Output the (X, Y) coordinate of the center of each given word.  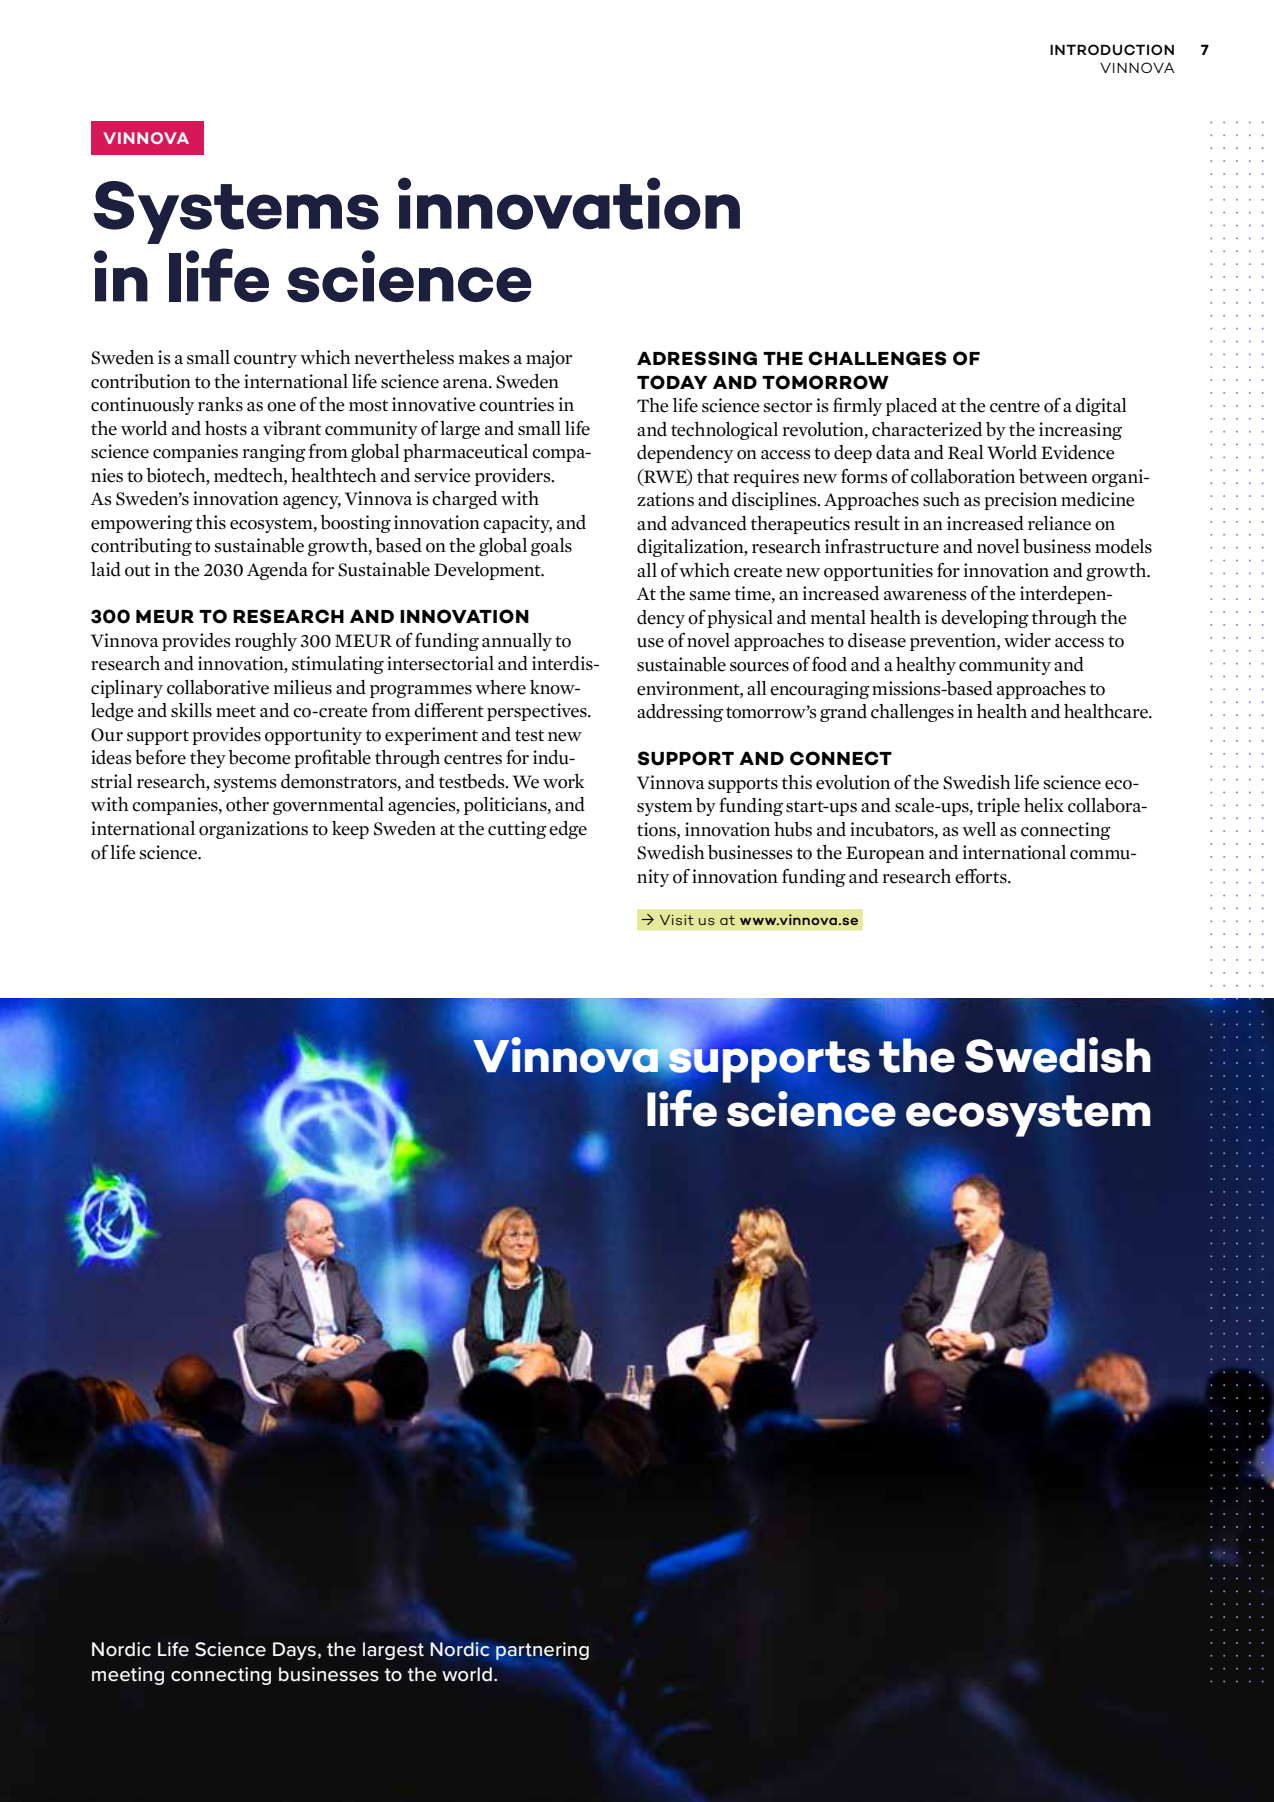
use (650, 643)
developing (985, 619)
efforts (982, 876)
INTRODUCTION (1112, 50)
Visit (677, 920)
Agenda (277, 571)
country (265, 360)
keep (350, 830)
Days (294, 1651)
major (549, 359)
